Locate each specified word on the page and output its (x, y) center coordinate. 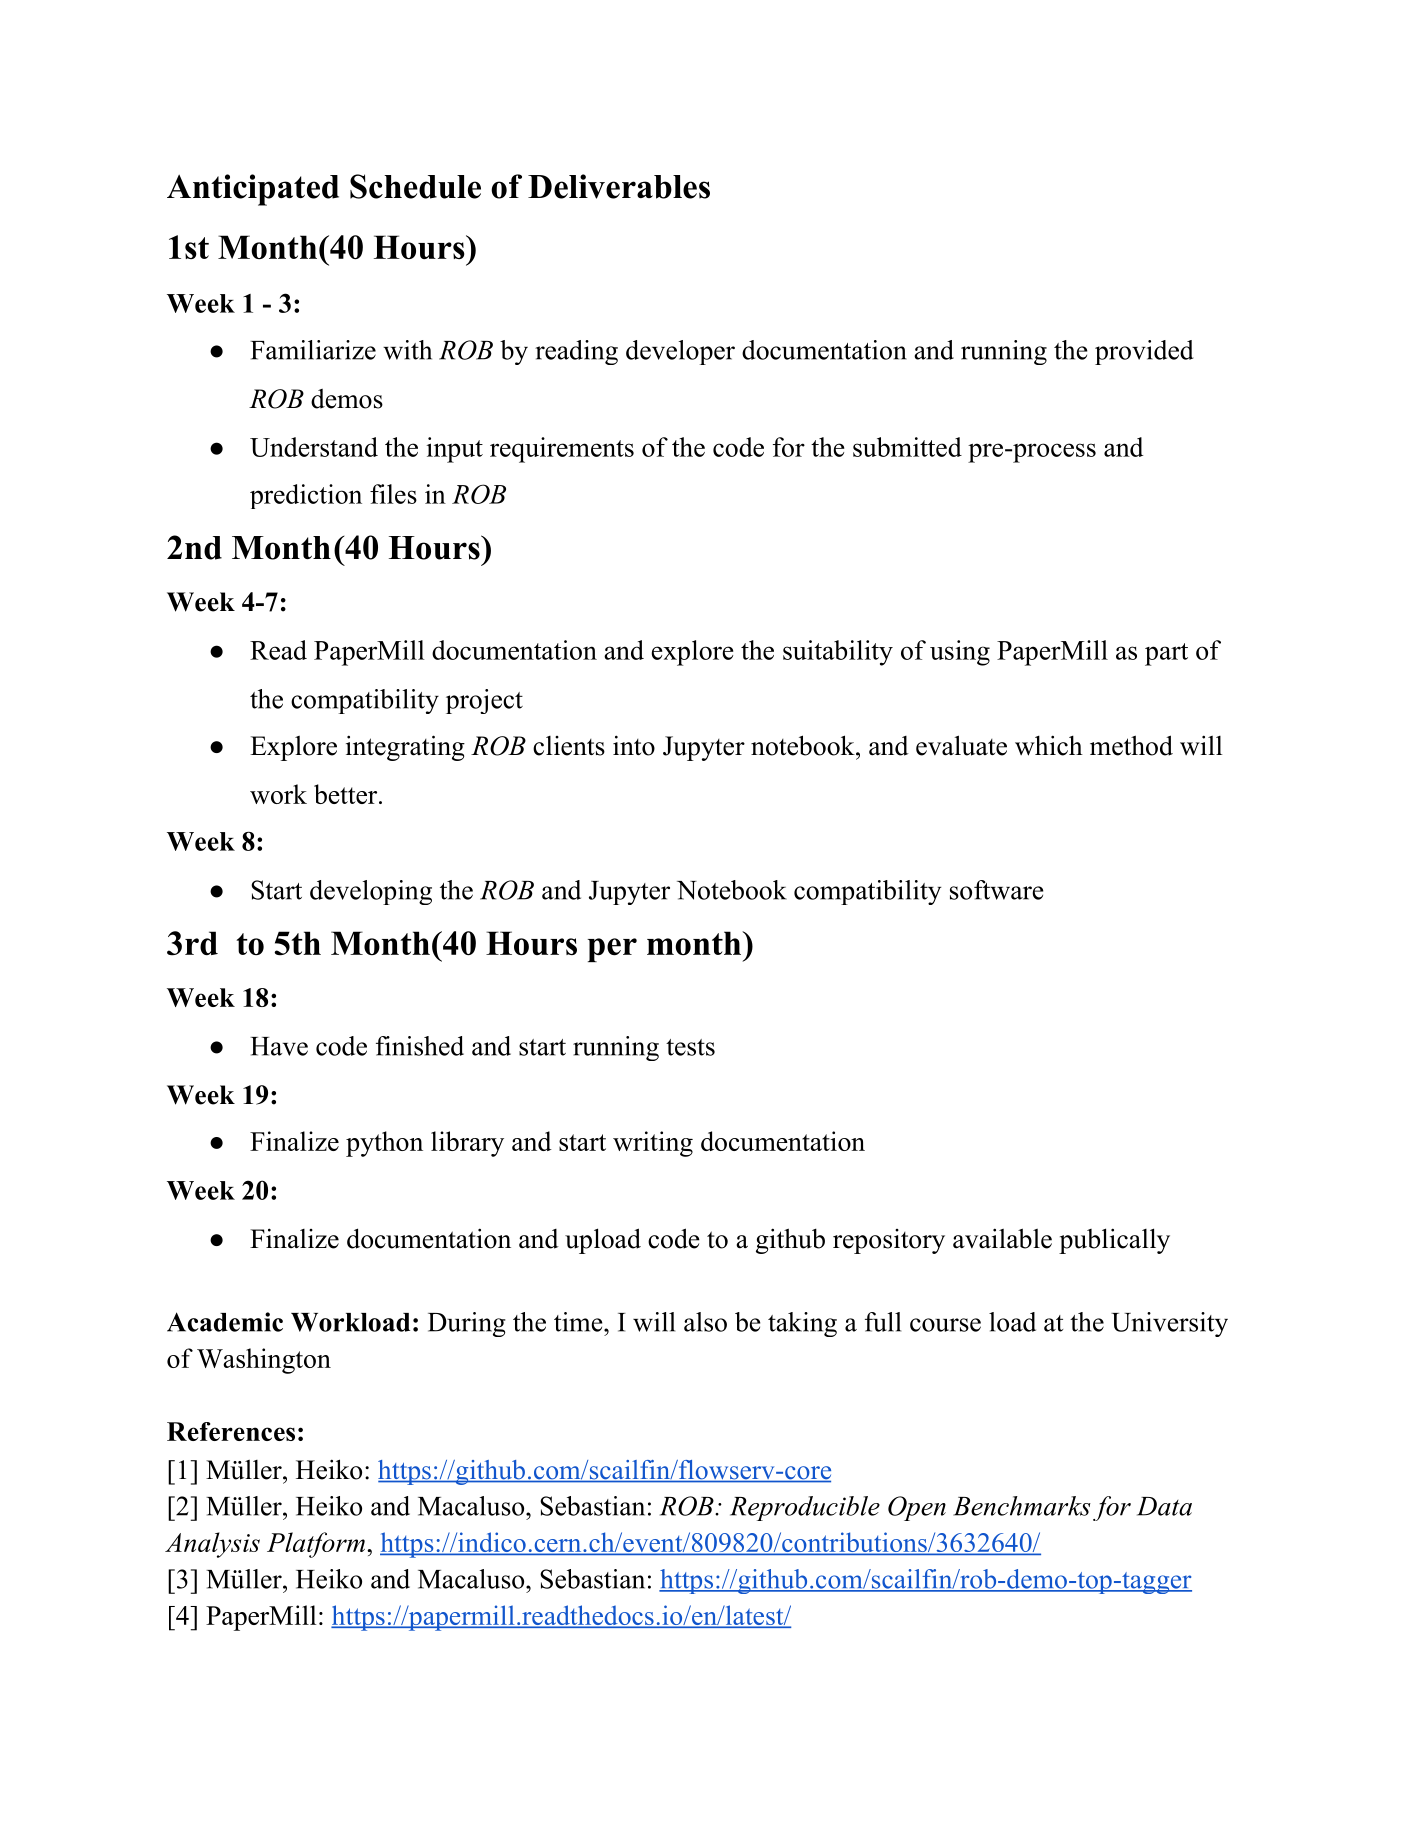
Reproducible (805, 1508)
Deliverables (619, 186)
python (384, 1144)
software (996, 890)
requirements (562, 450)
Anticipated (253, 190)
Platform (316, 1545)
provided (1144, 352)
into (634, 745)
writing (653, 1144)
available (1002, 1238)
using (960, 653)
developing (371, 892)
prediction (306, 496)
